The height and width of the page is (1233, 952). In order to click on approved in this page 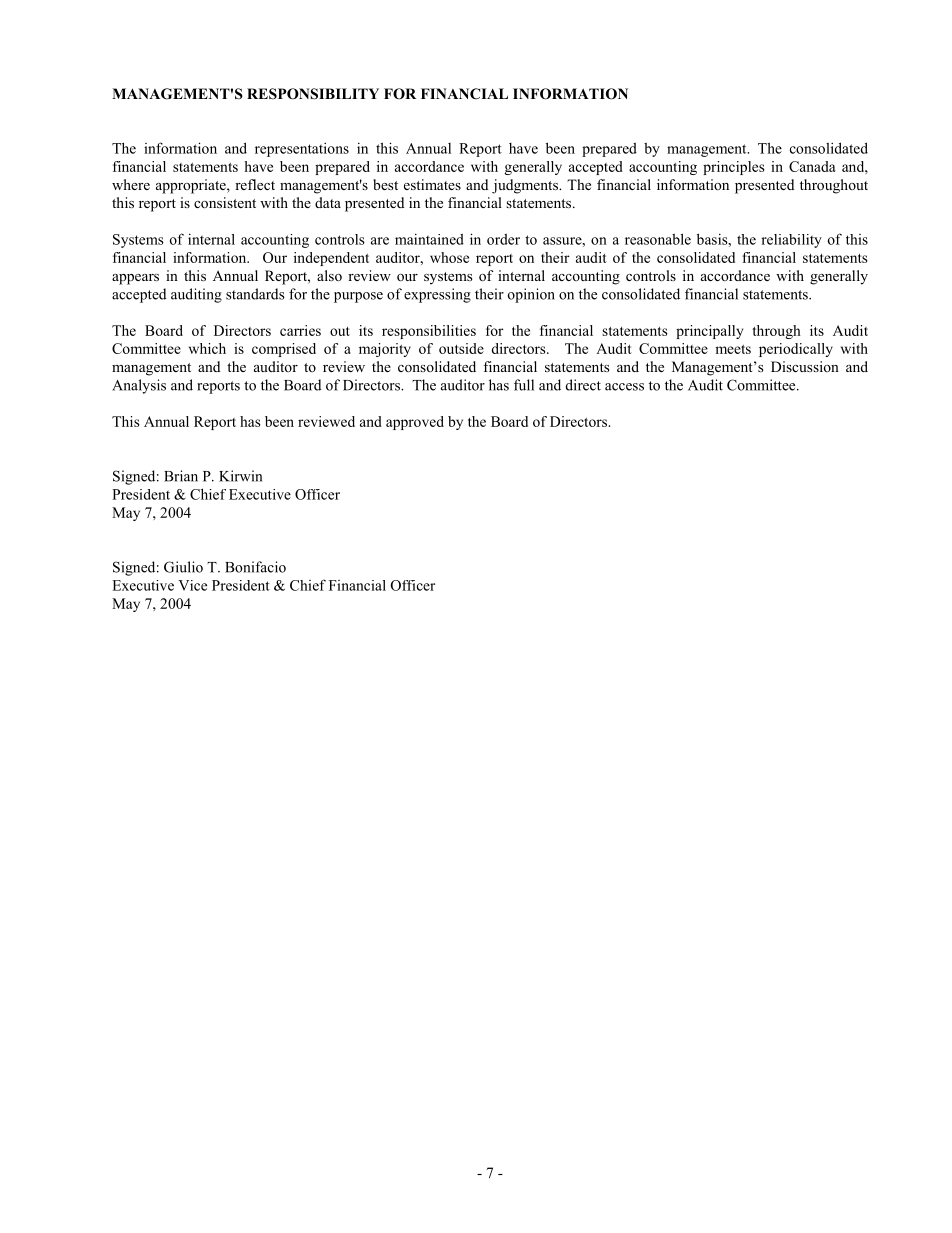, I will do `click(415, 423)`.
